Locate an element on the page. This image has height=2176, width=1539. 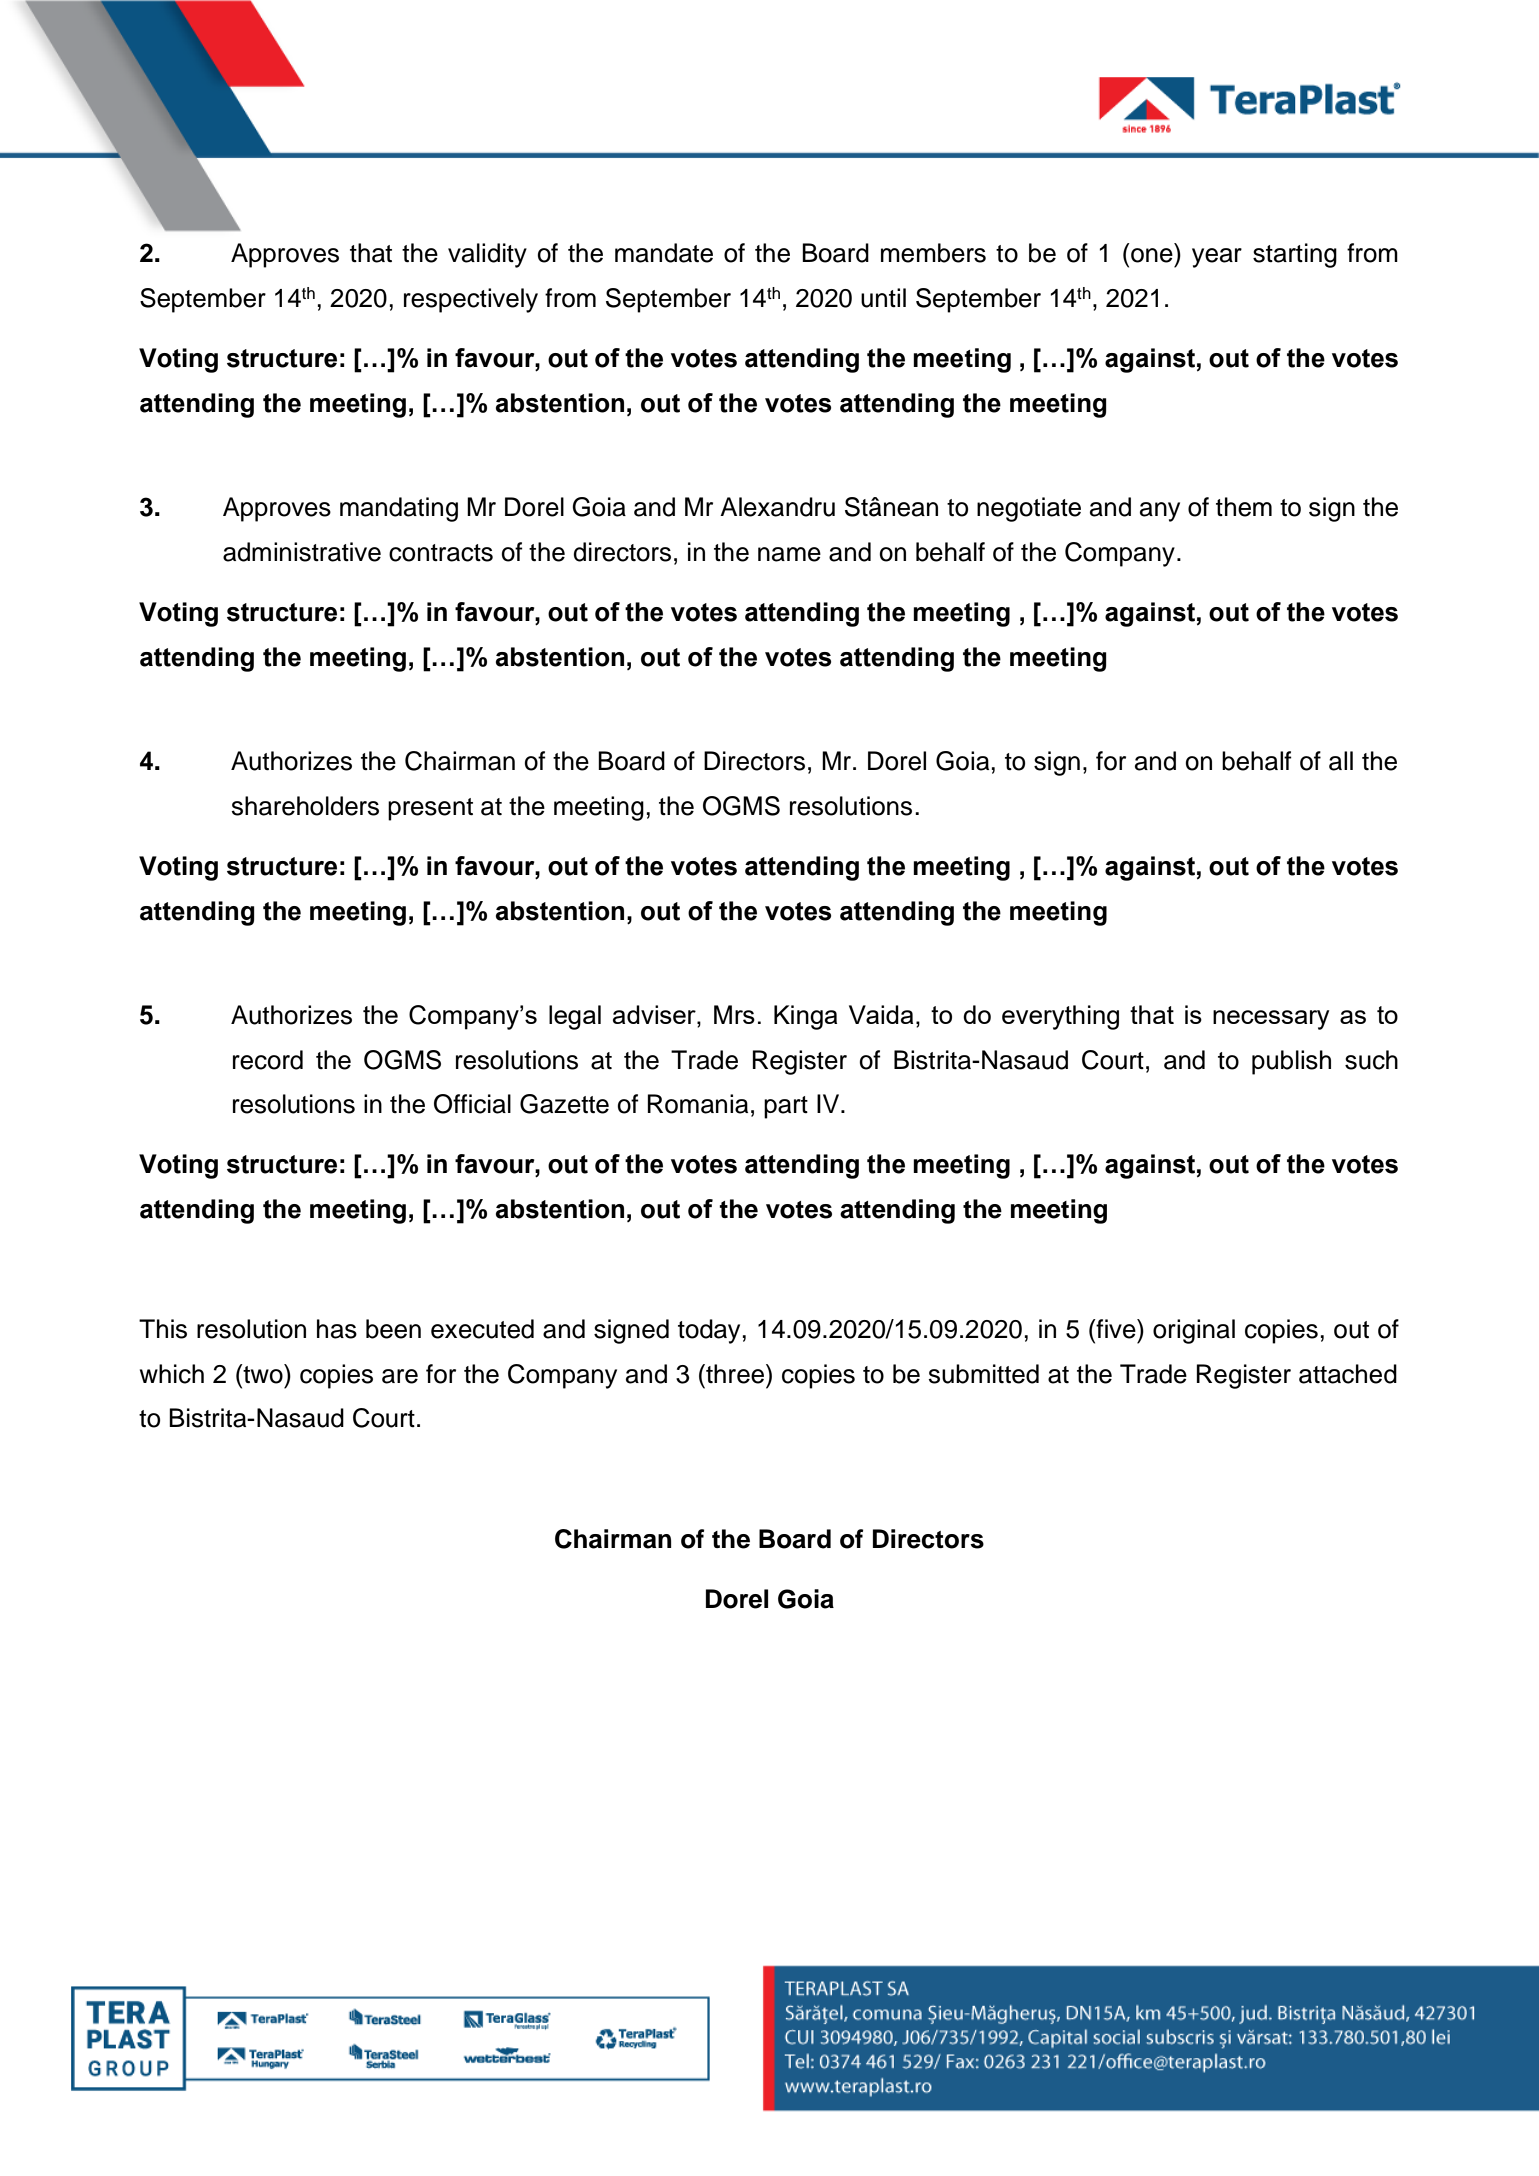
all is located at coordinates (1341, 761).
